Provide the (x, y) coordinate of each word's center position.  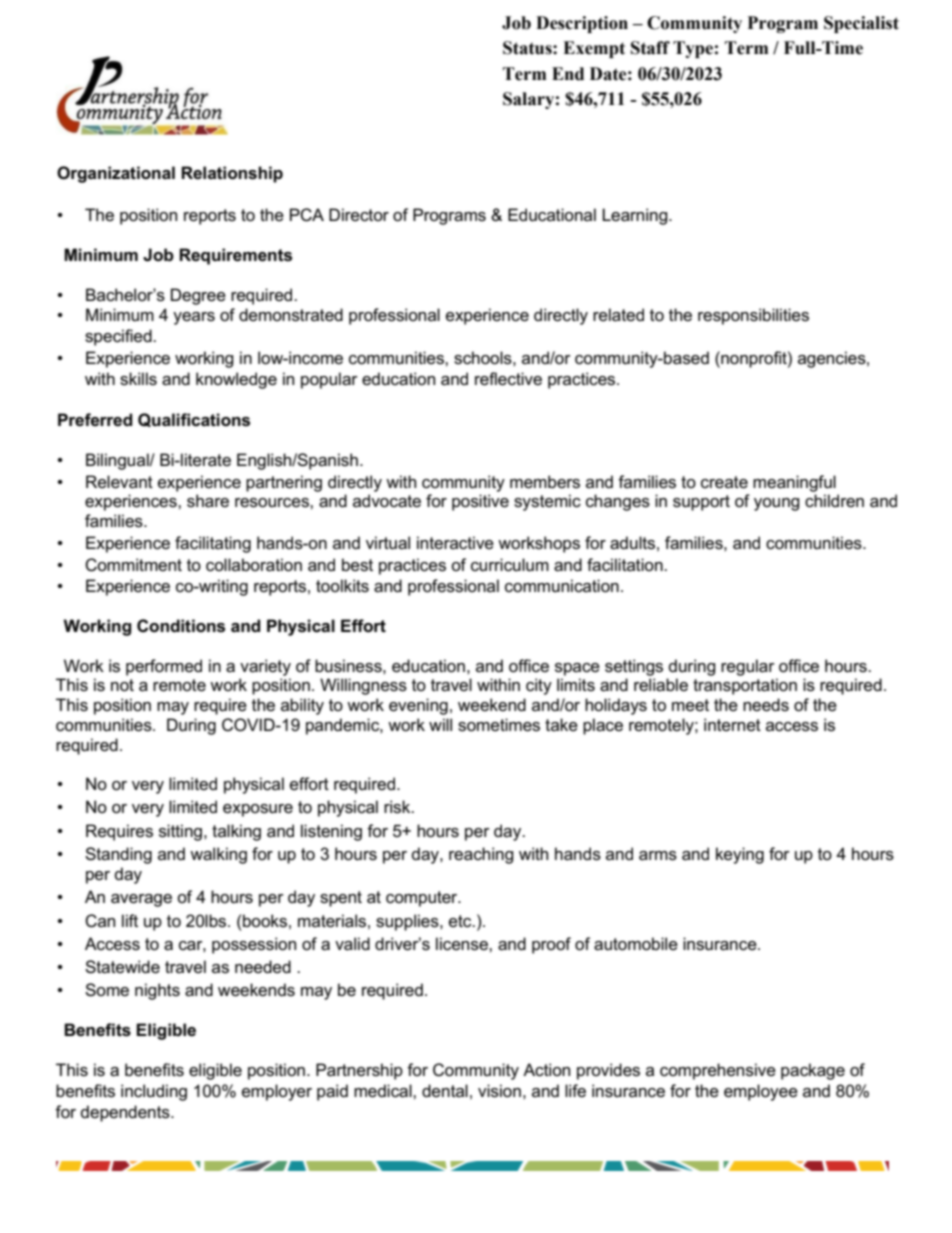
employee (761, 1092)
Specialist (861, 24)
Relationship (232, 174)
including (154, 1092)
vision (499, 1091)
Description (582, 24)
